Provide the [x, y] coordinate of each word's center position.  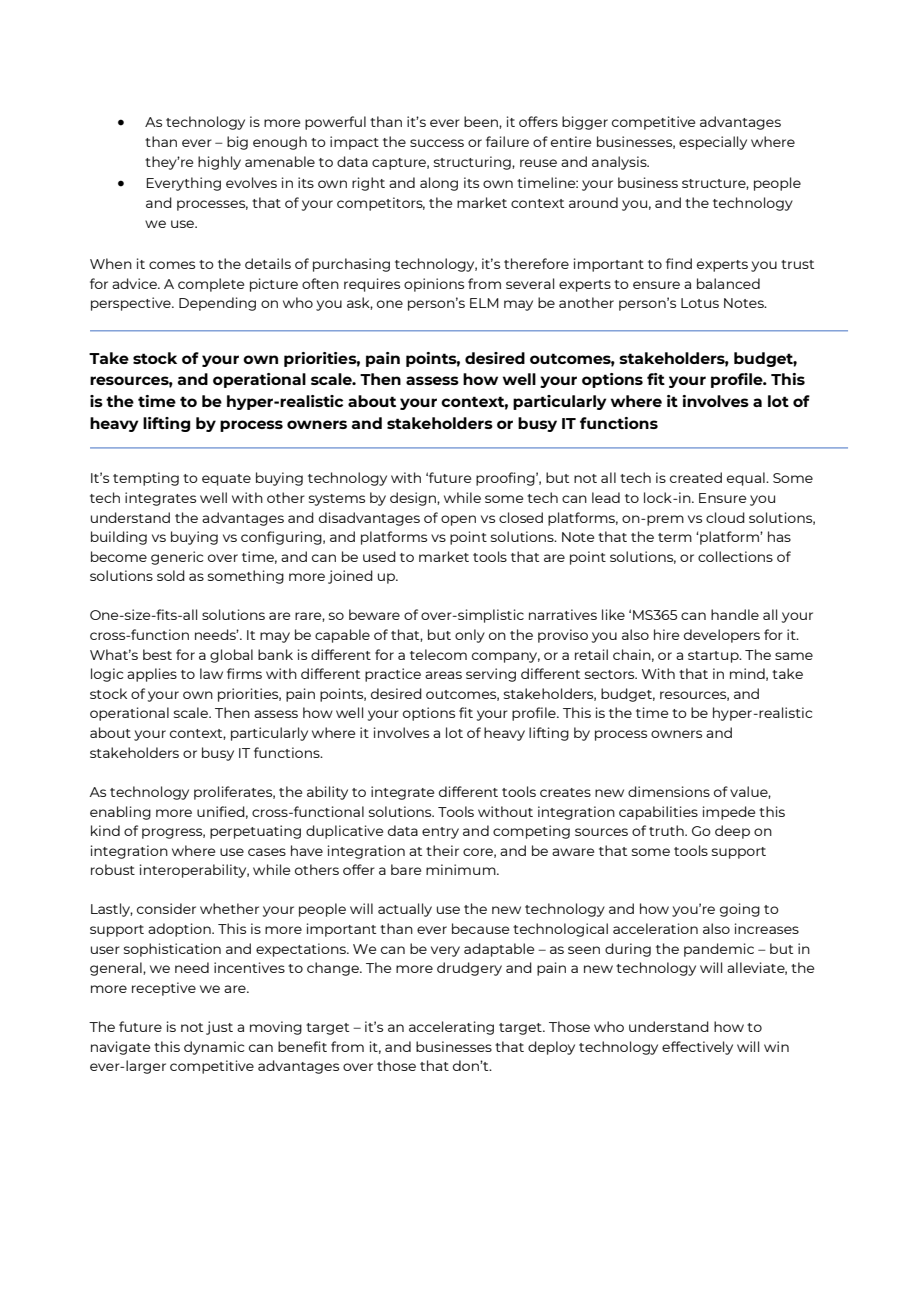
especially [713, 143]
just [219, 1028]
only [470, 636]
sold [171, 575]
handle [735, 614]
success [437, 143]
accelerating [451, 1028]
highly [219, 163]
